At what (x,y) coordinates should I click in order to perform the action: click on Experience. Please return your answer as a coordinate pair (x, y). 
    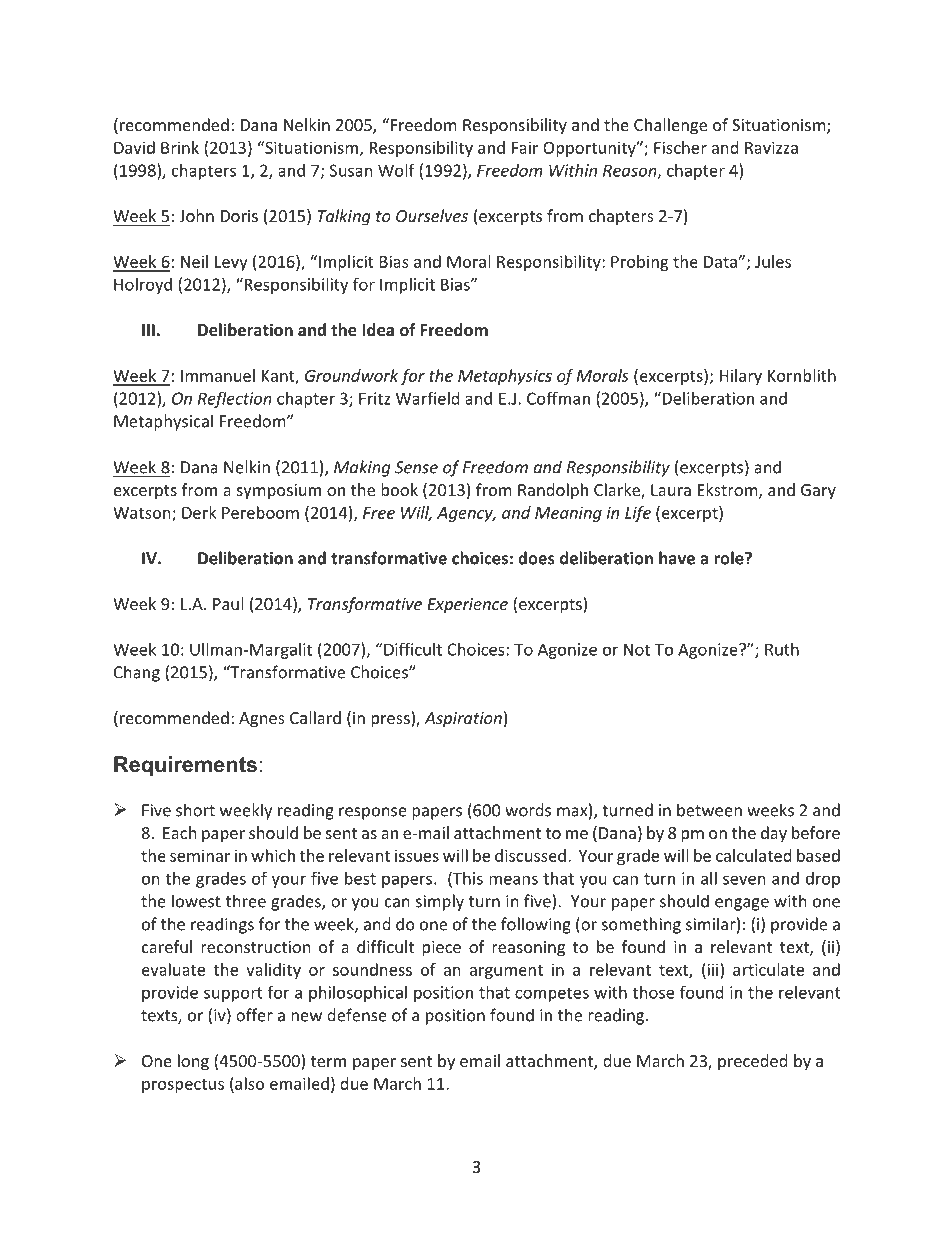
    Looking at the image, I should click on (467, 606).
